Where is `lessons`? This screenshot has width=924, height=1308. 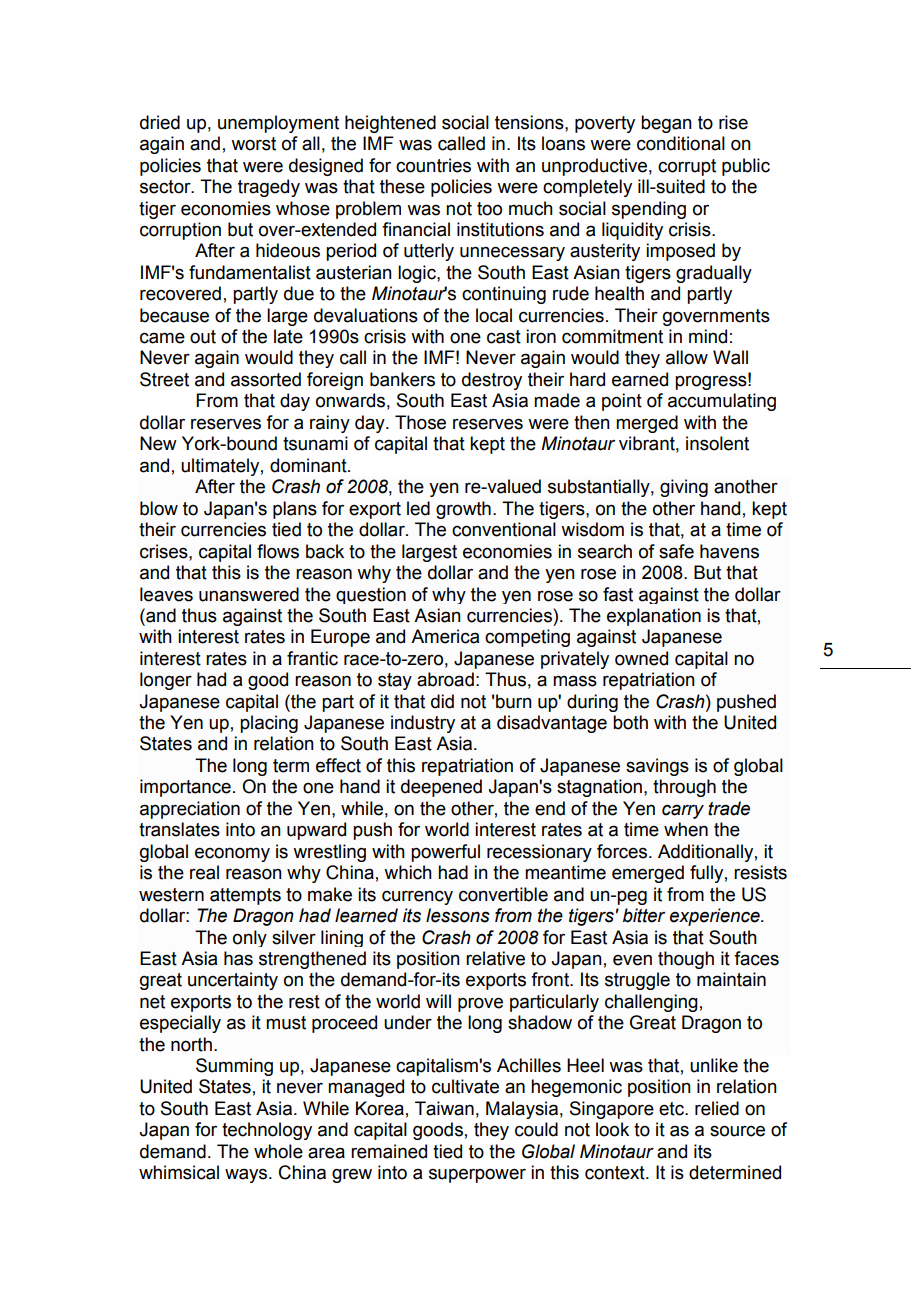 lessons is located at coordinates (458, 915).
